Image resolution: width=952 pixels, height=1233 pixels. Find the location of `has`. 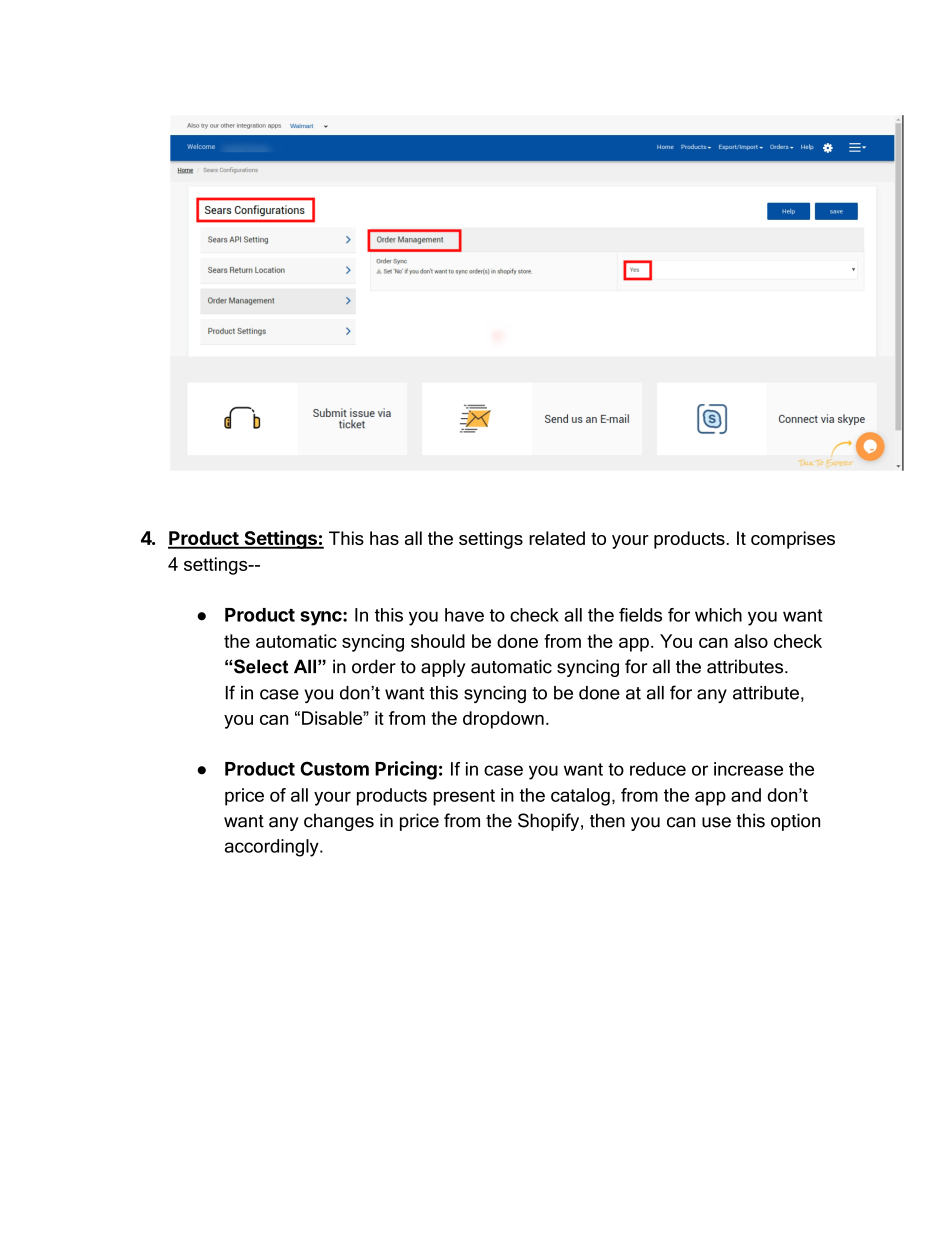

has is located at coordinates (384, 538).
